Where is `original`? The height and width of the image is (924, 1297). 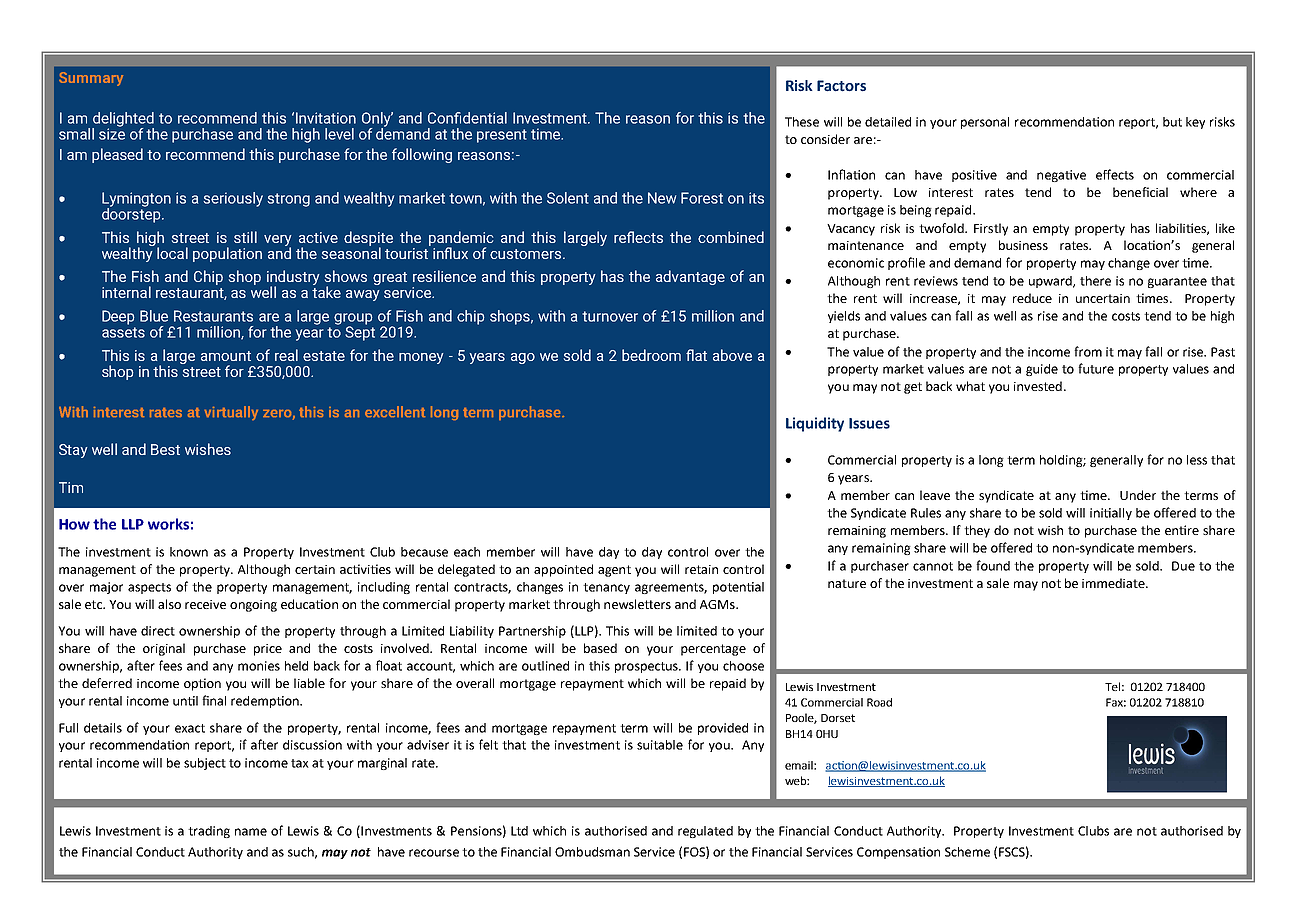
original is located at coordinates (164, 649).
